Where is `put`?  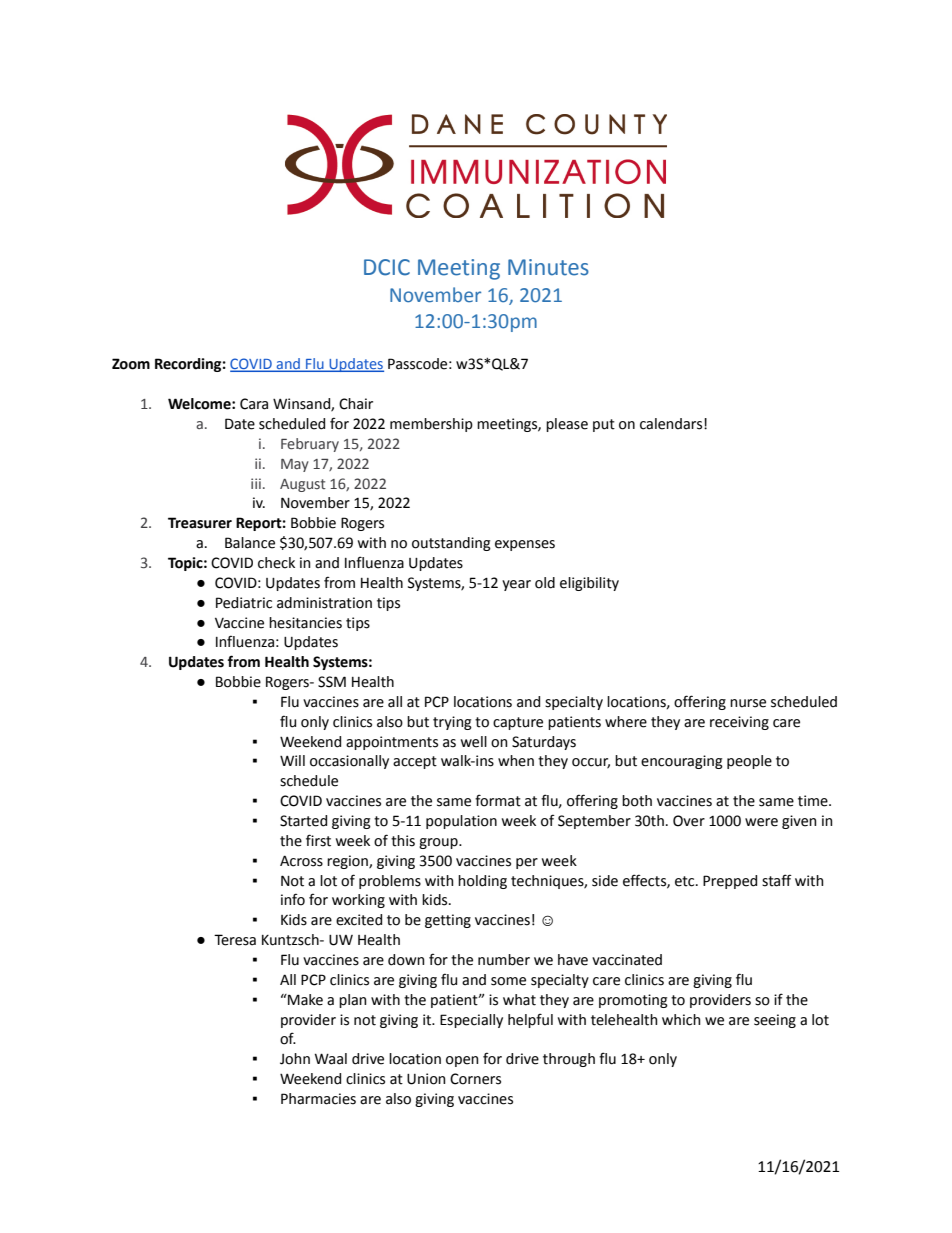 put is located at coordinates (604, 425).
